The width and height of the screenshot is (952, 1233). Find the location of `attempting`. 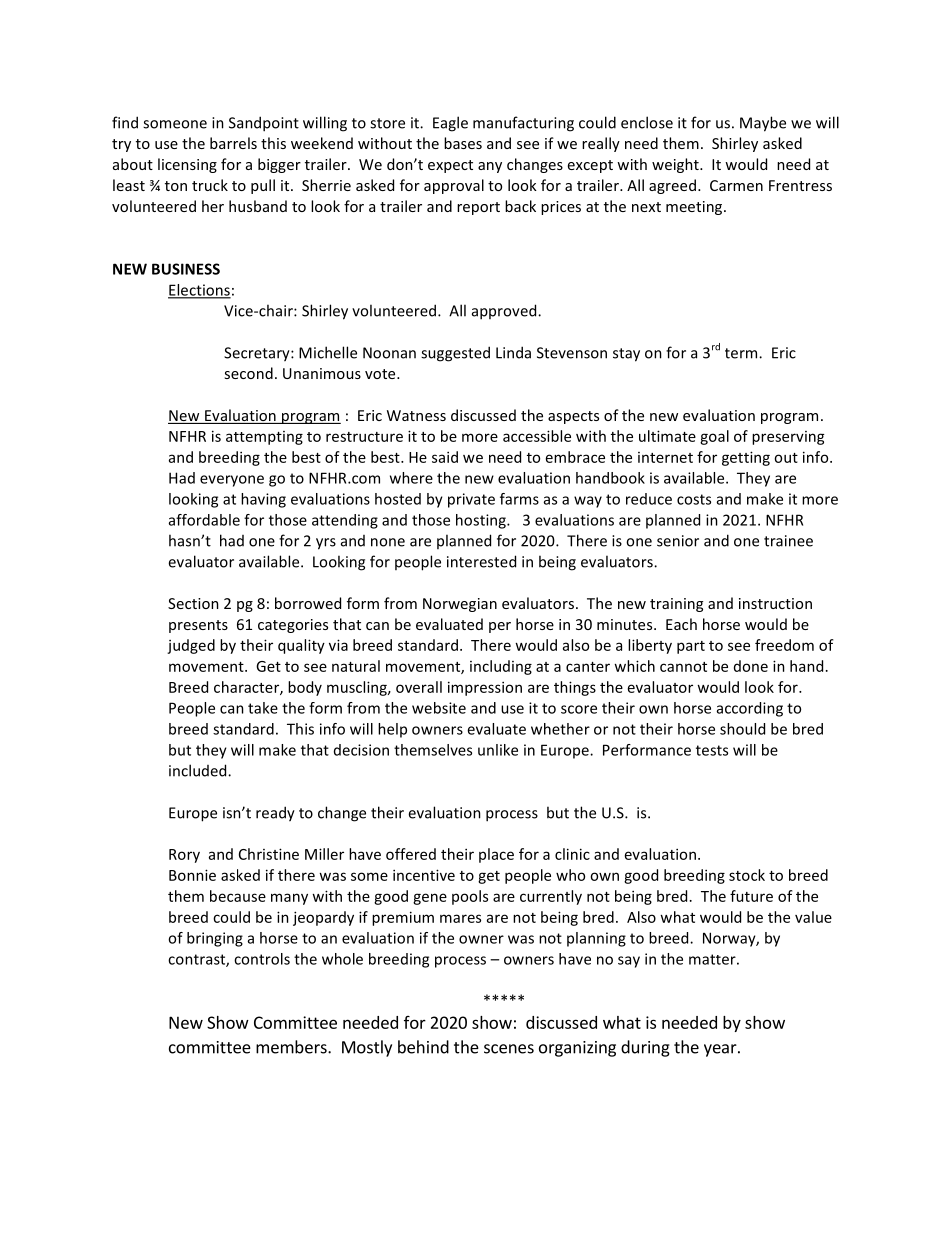

attempting is located at coordinates (264, 438).
